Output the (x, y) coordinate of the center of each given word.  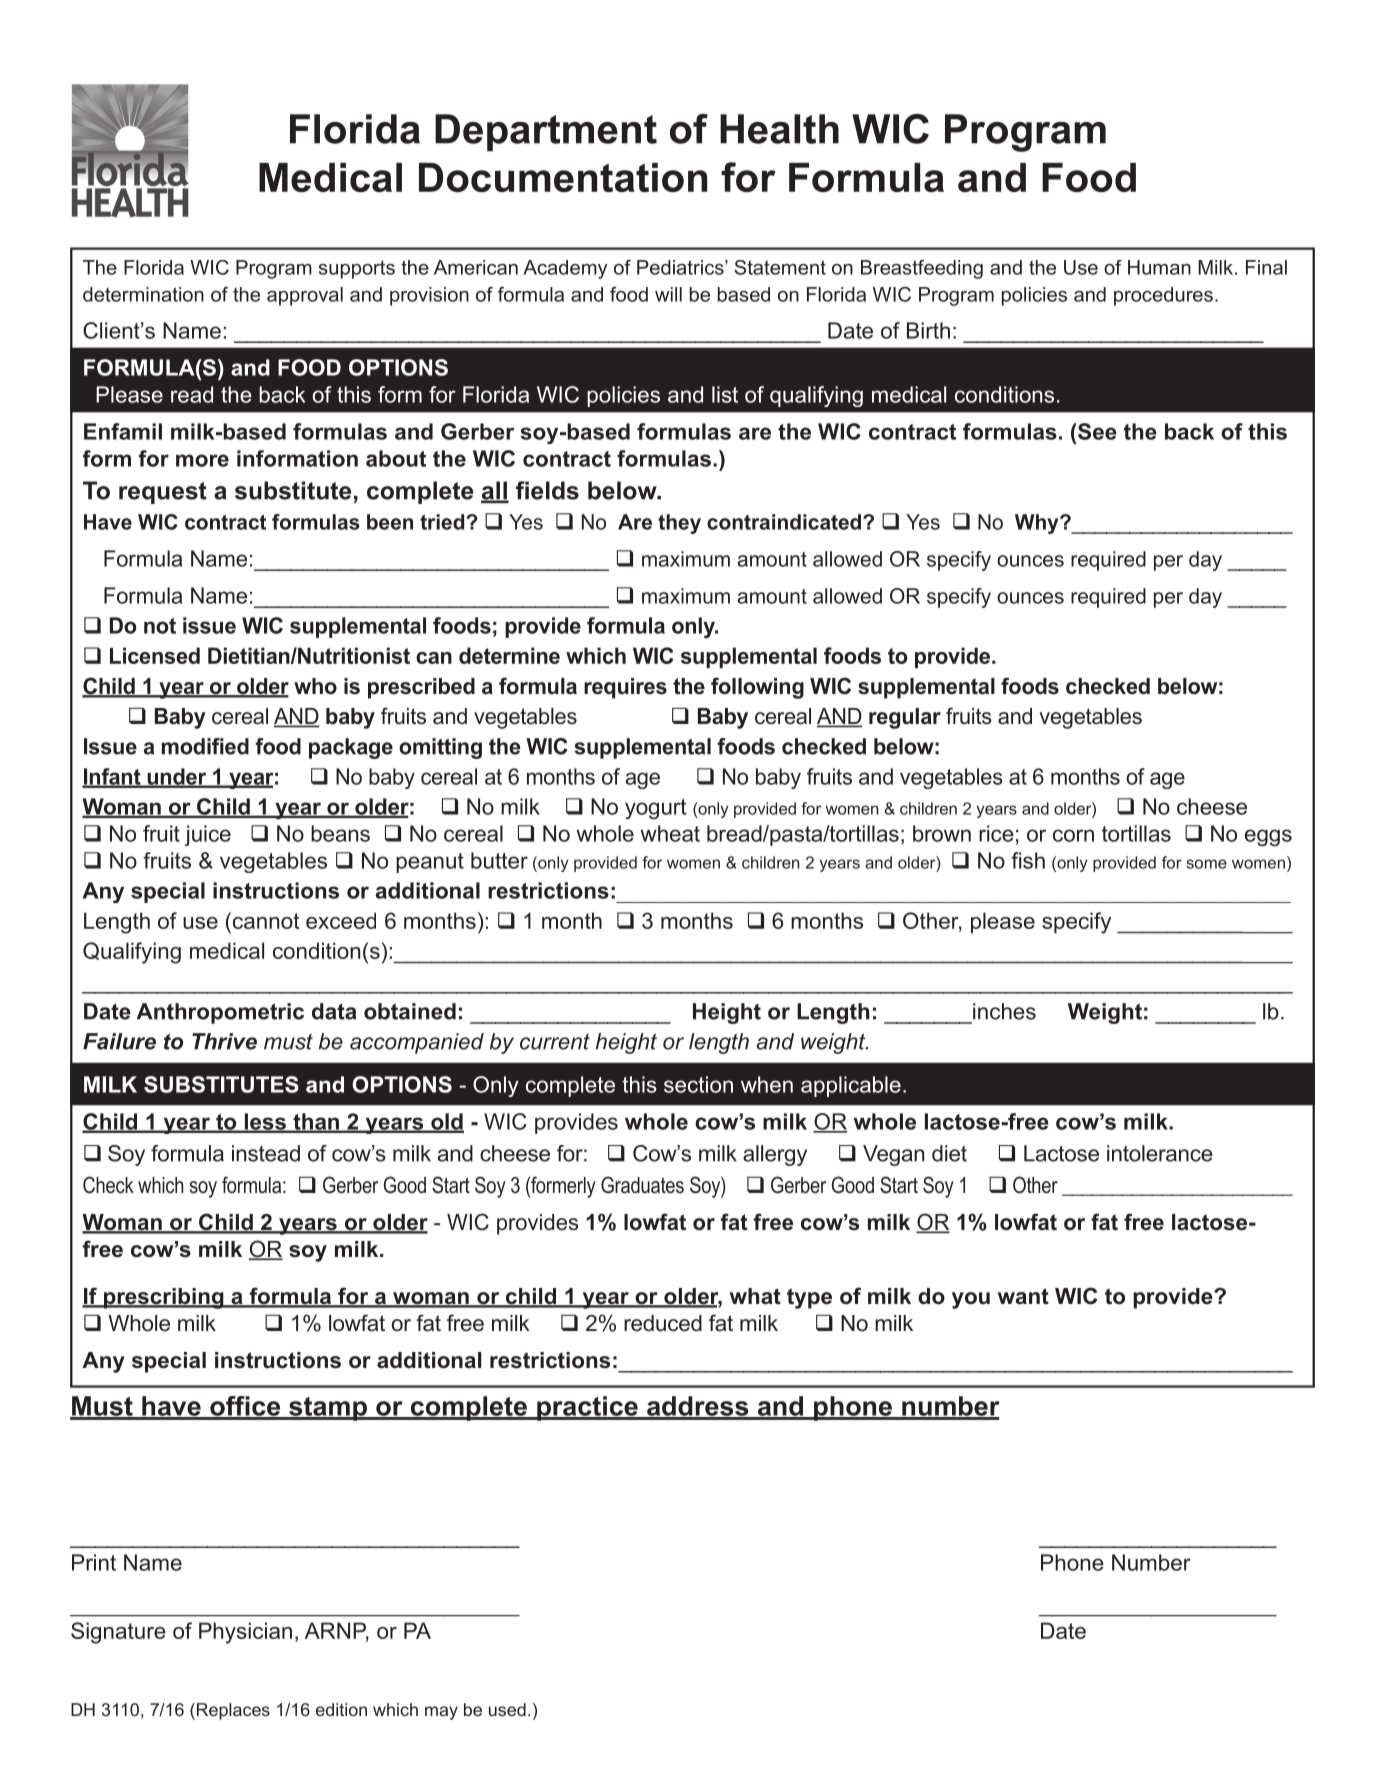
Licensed (155, 655)
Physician (245, 1633)
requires (625, 688)
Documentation (563, 177)
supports (357, 269)
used (507, 1709)
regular (905, 718)
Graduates (642, 1185)
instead (266, 1153)
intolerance (1160, 1153)
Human (1159, 267)
